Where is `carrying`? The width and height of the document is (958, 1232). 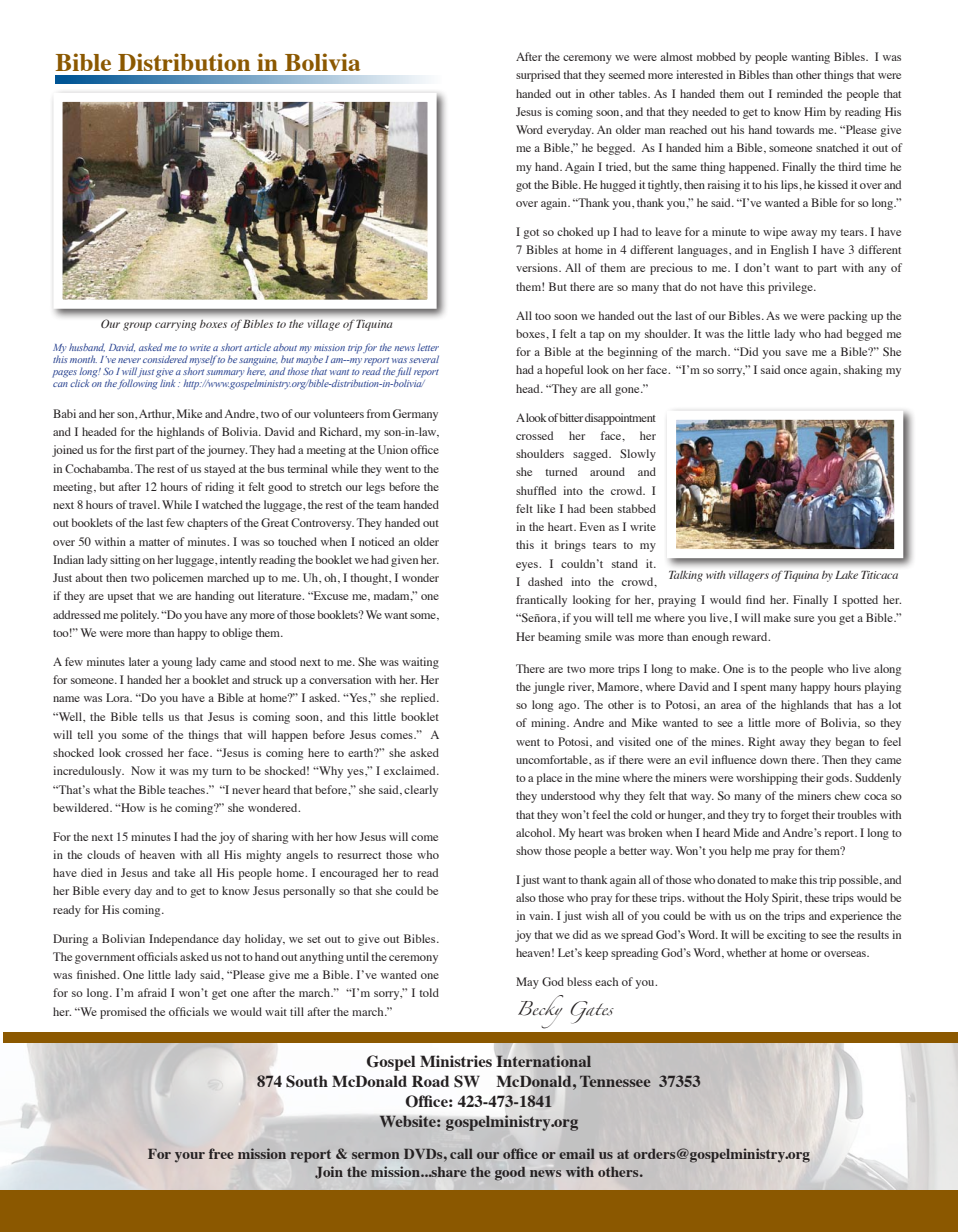 carrying is located at coordinates (175, 325).
